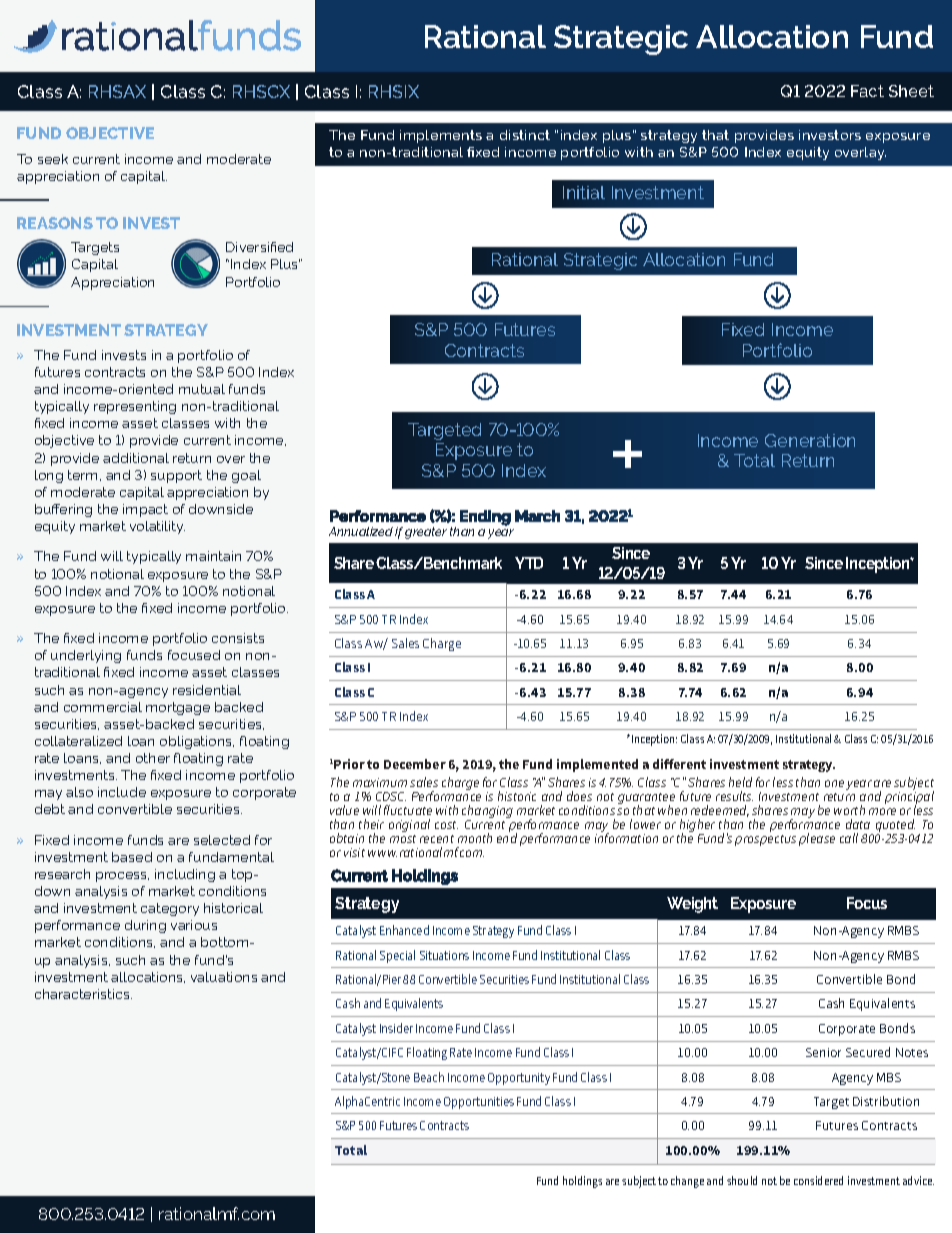  I want to click on representing, so click(135, 407).
